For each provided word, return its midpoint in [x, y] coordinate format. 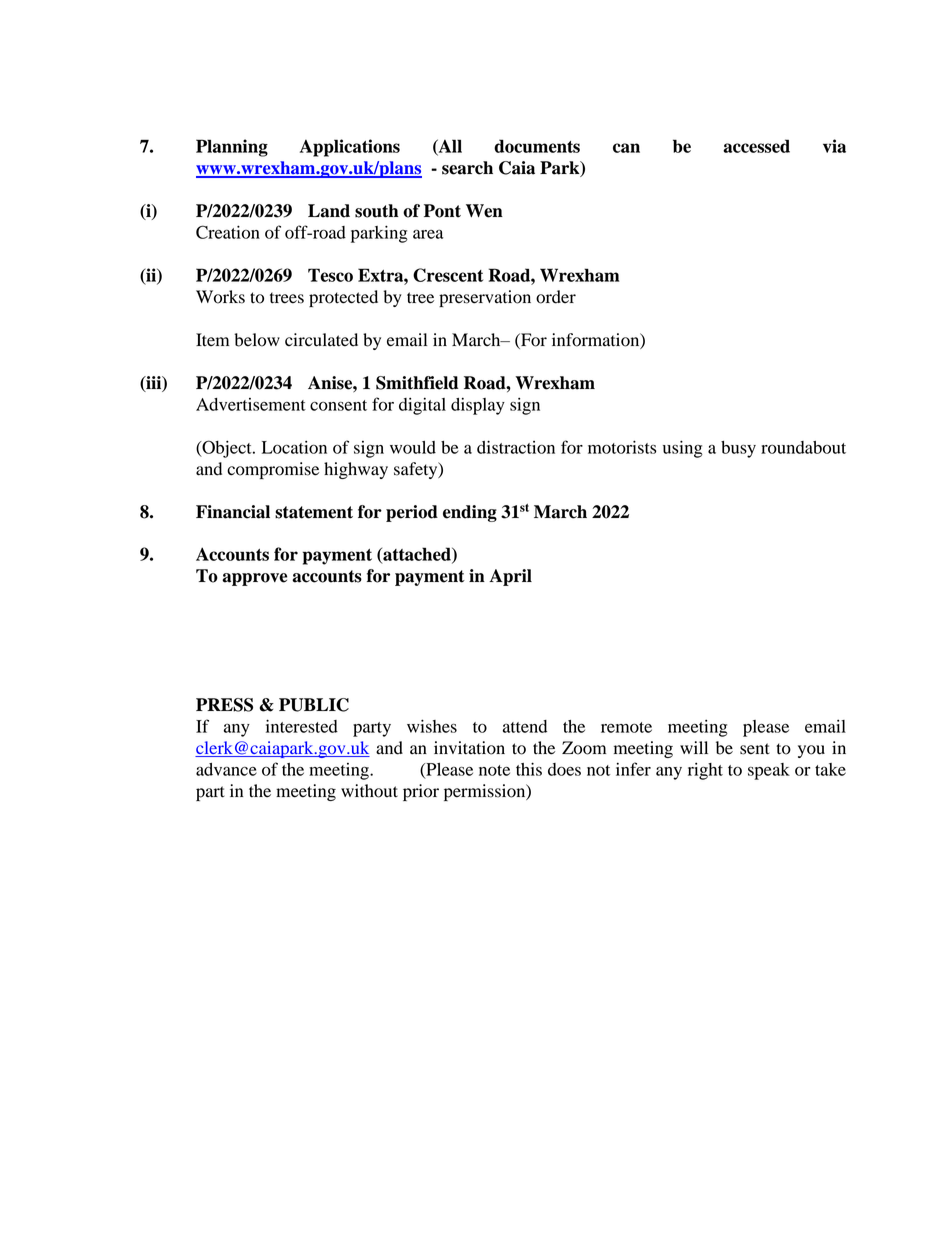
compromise [273, 470]
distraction [516, 447]
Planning [232, 148]
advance [226, 769]
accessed [756, 146]
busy [738, 449]
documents [537, 146]
